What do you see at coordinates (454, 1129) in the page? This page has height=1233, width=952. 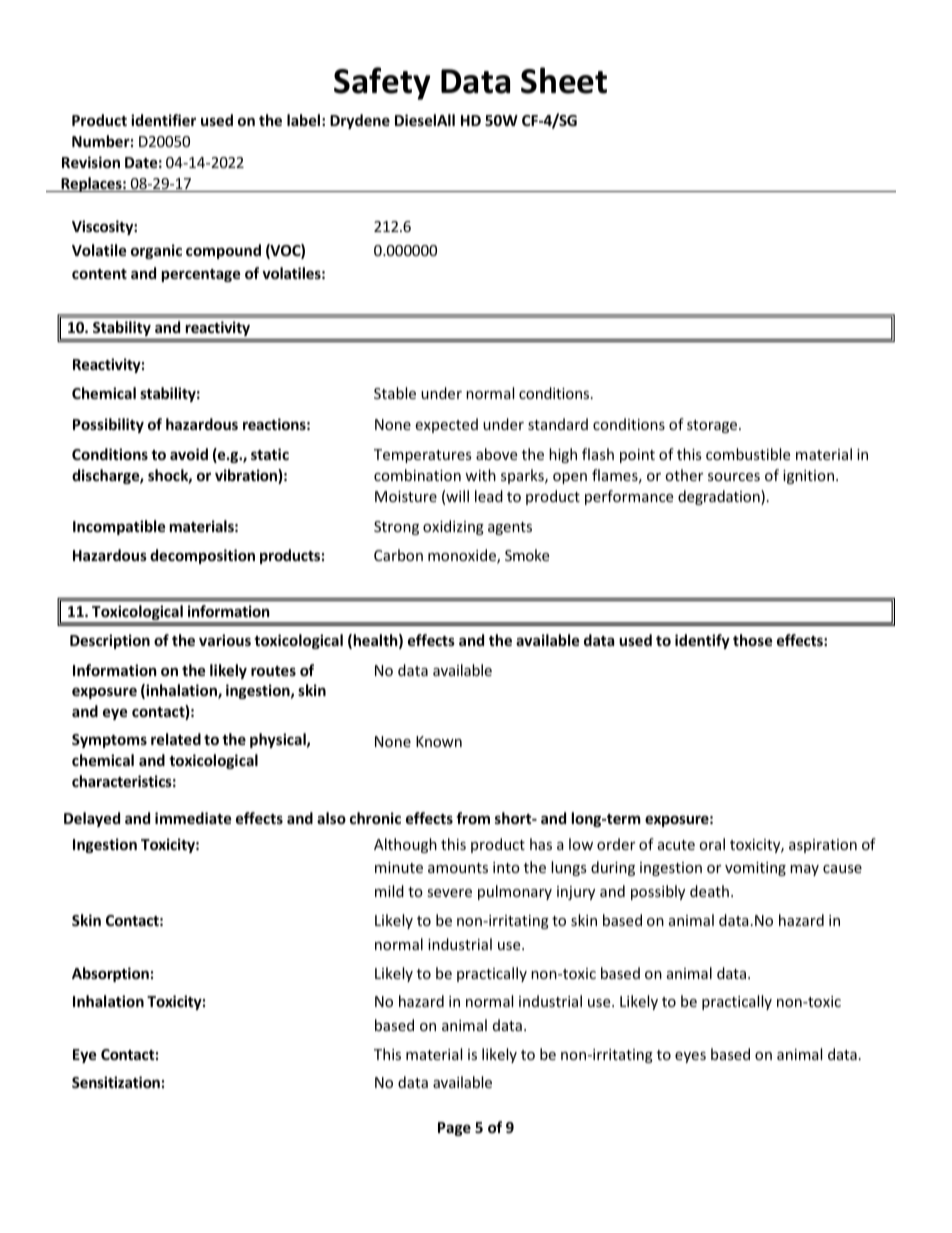 I see `Page` at bounding box center [454, 1129].
